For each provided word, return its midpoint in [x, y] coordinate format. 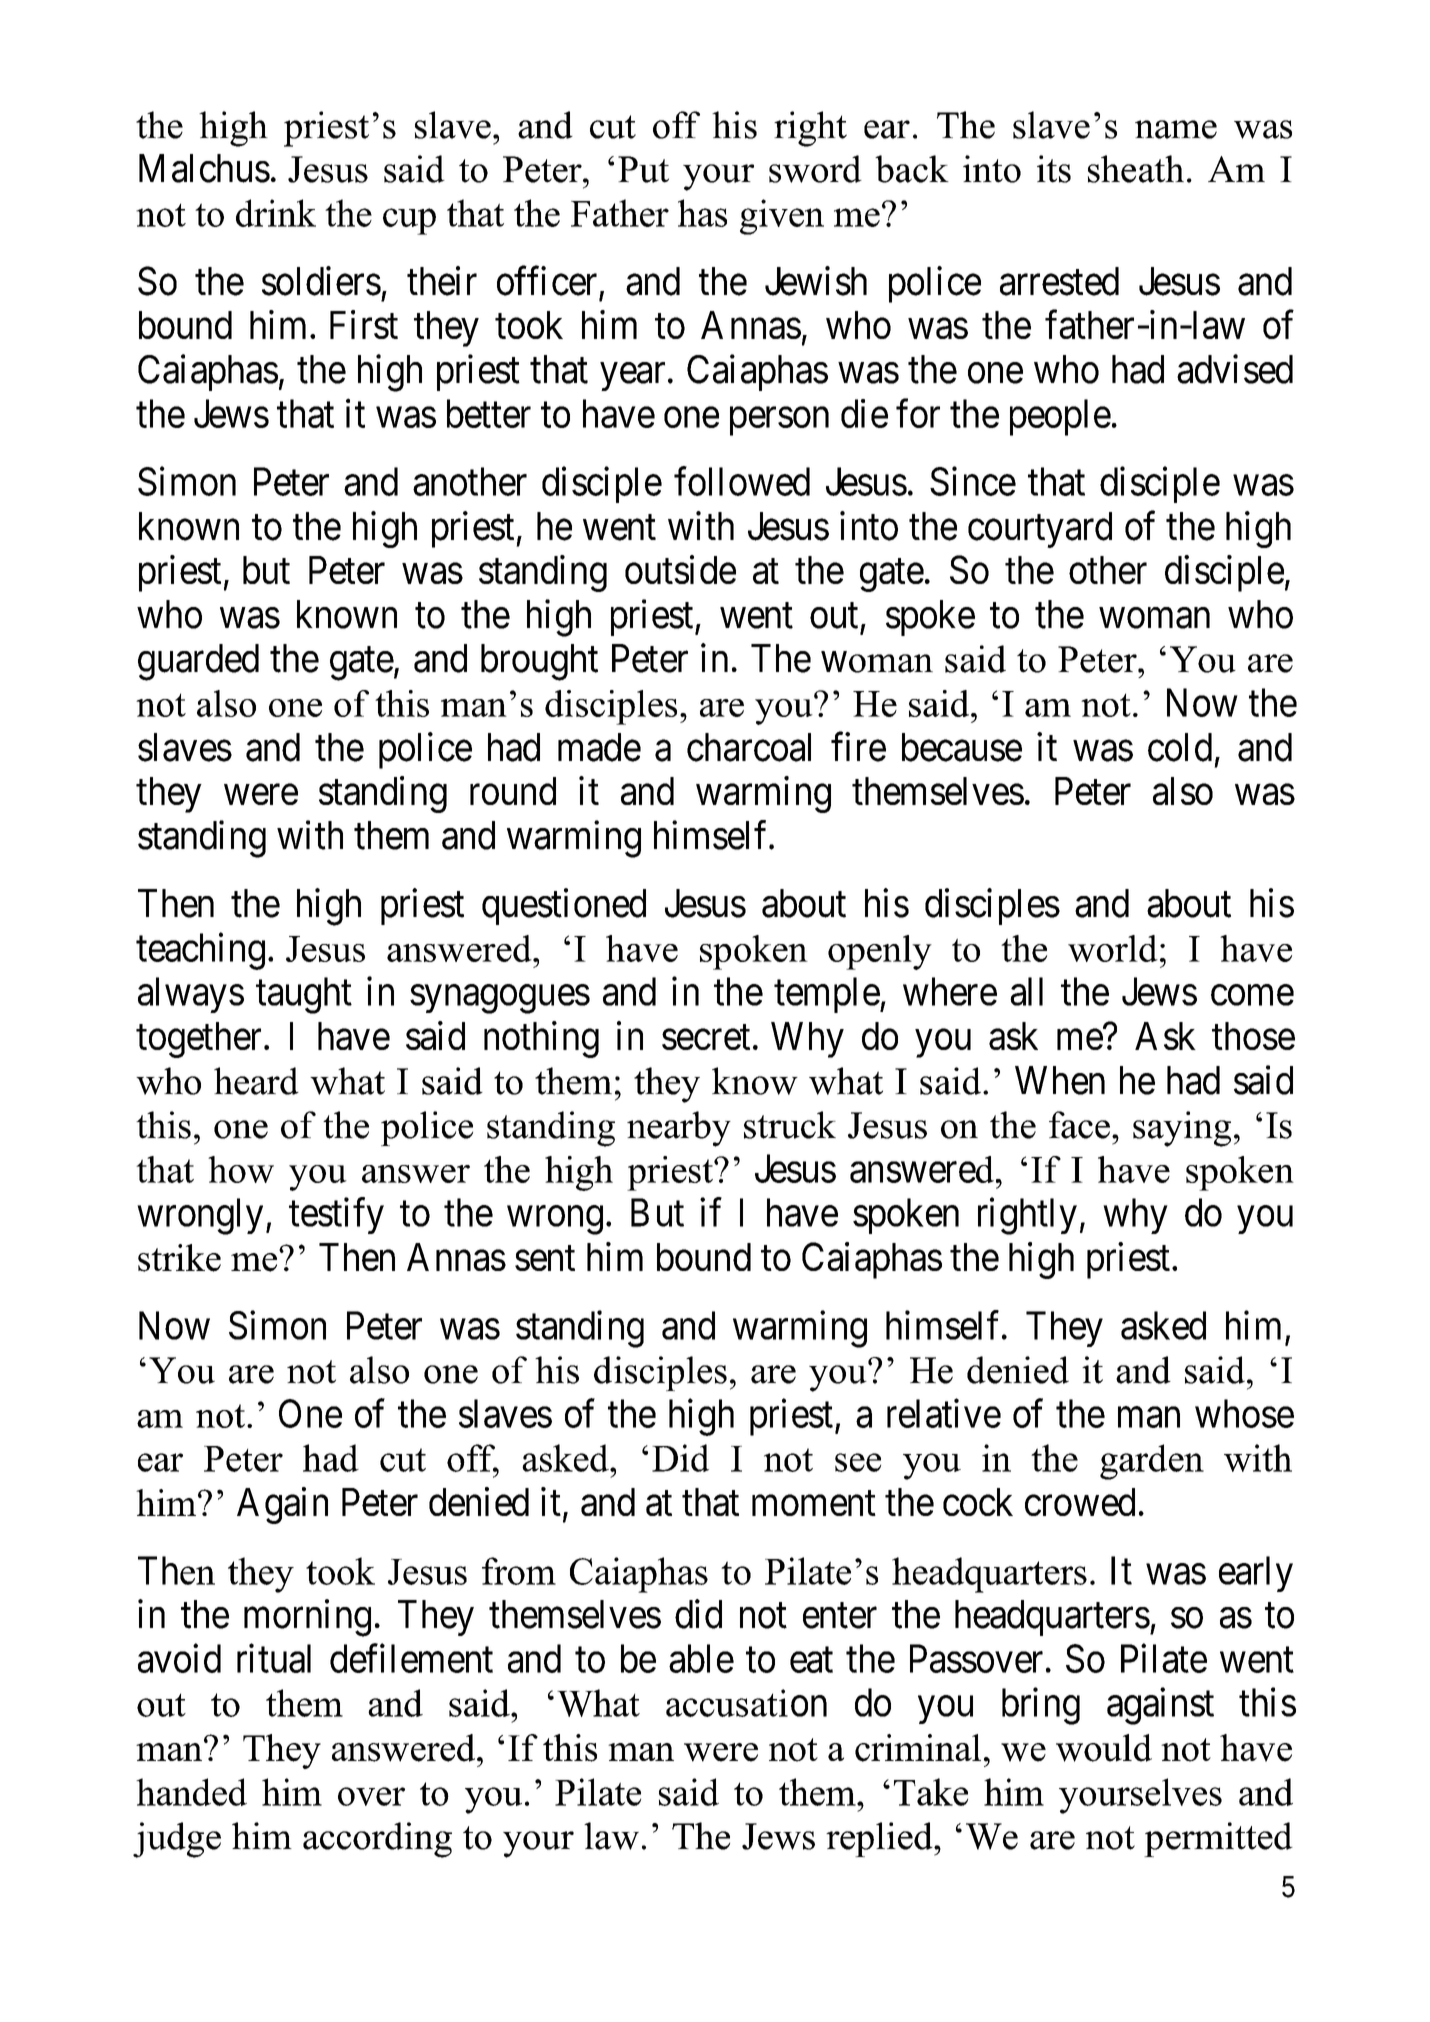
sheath [1136, 169]
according [377, 1840]
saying [1182, 1129]
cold [1180, 747]
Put [643, 169]
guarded [198, 662]
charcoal [749, 747]
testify [336, 1216]
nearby [679, 1129]
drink [276, 213]
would [1104, 1748]
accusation [746, 1703]
